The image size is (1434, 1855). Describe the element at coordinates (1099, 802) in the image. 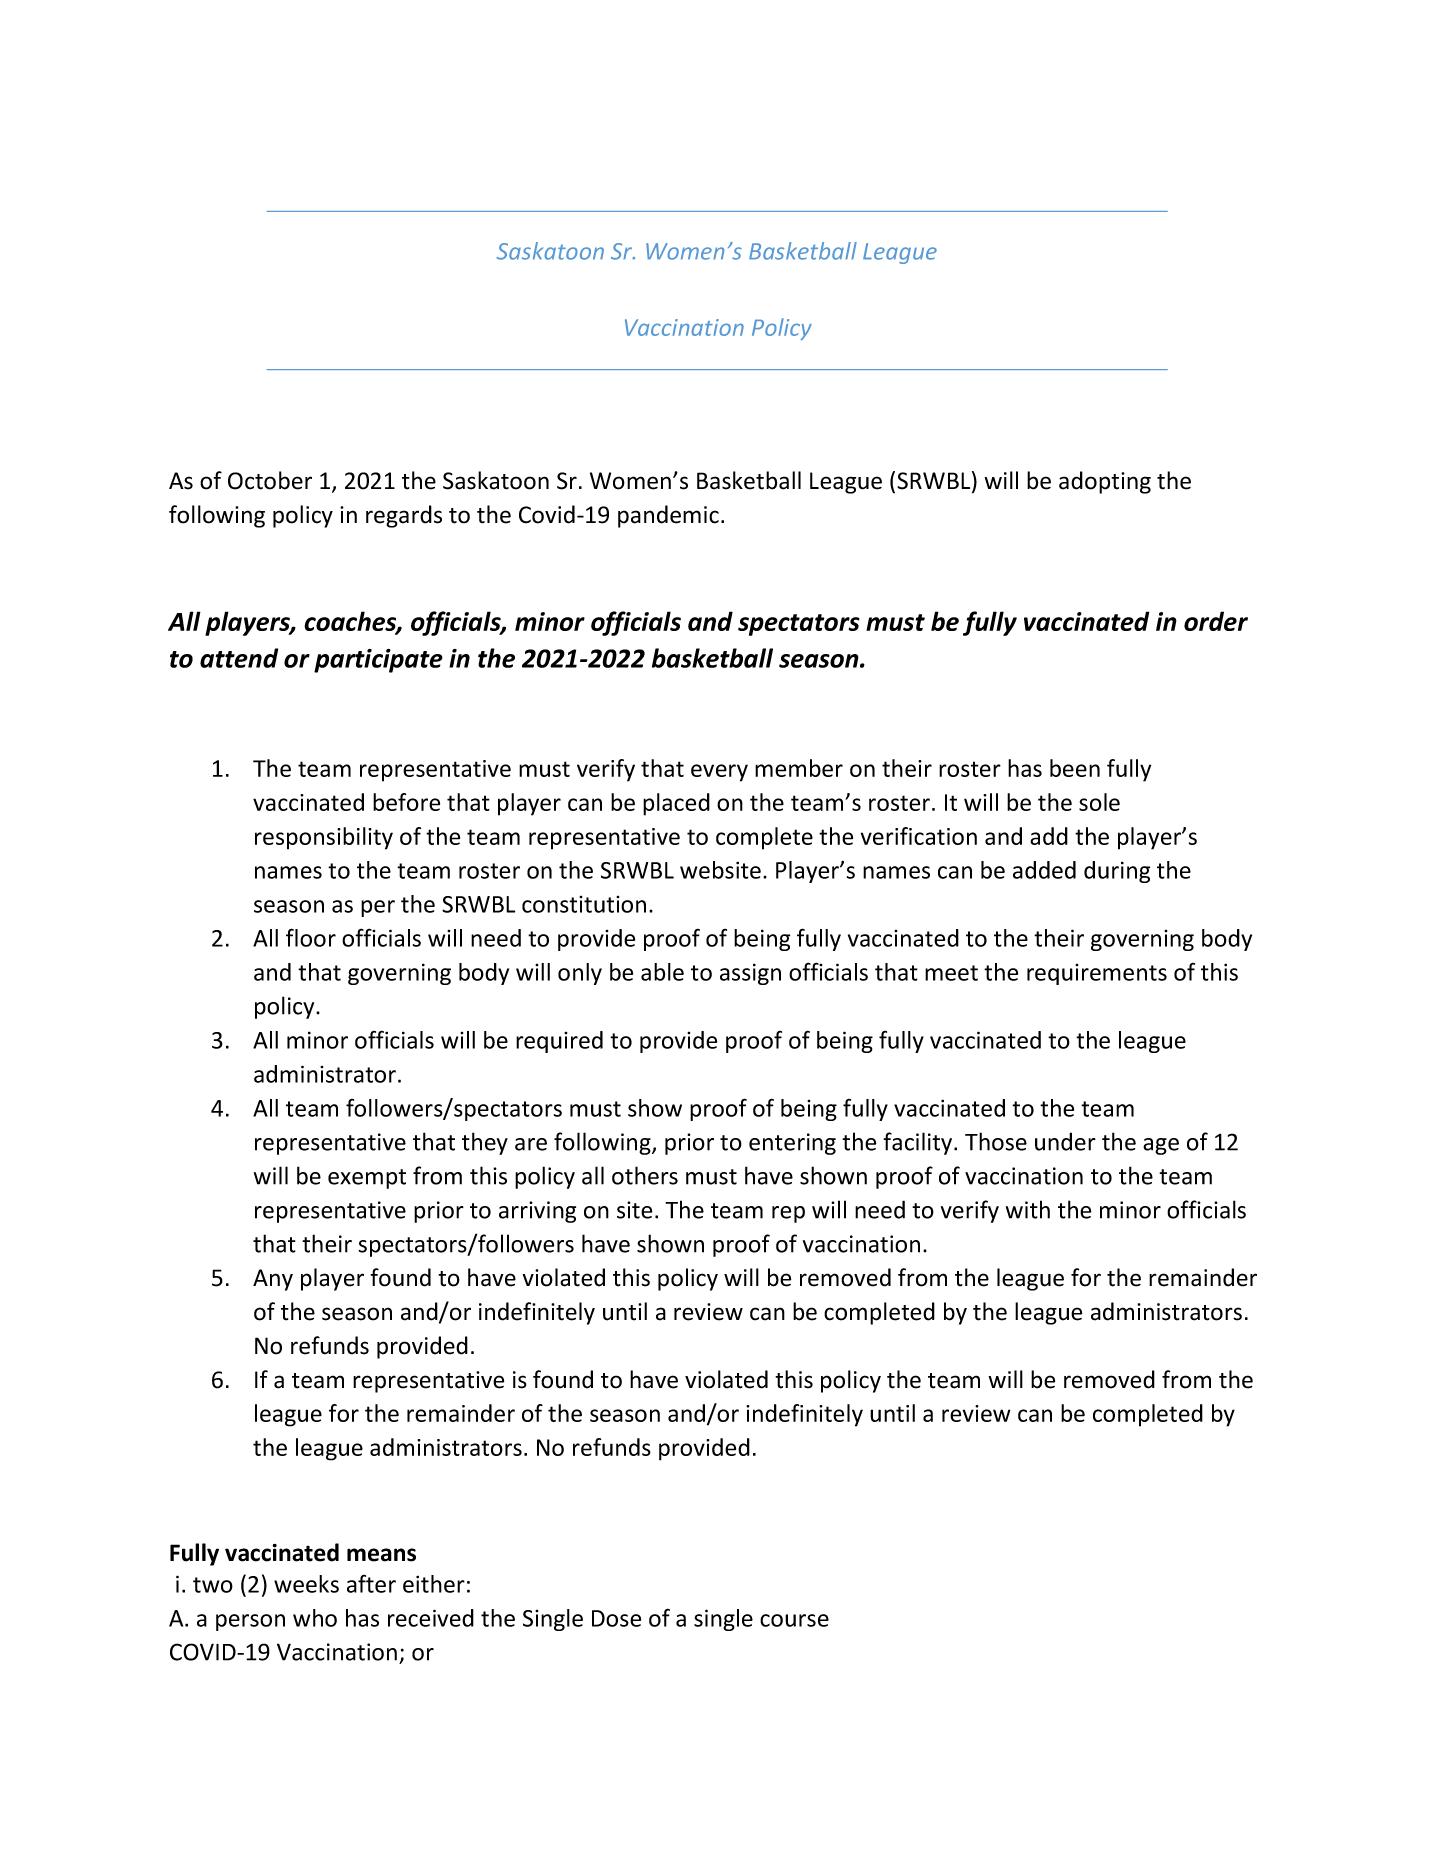

I see `sole` at that location.
